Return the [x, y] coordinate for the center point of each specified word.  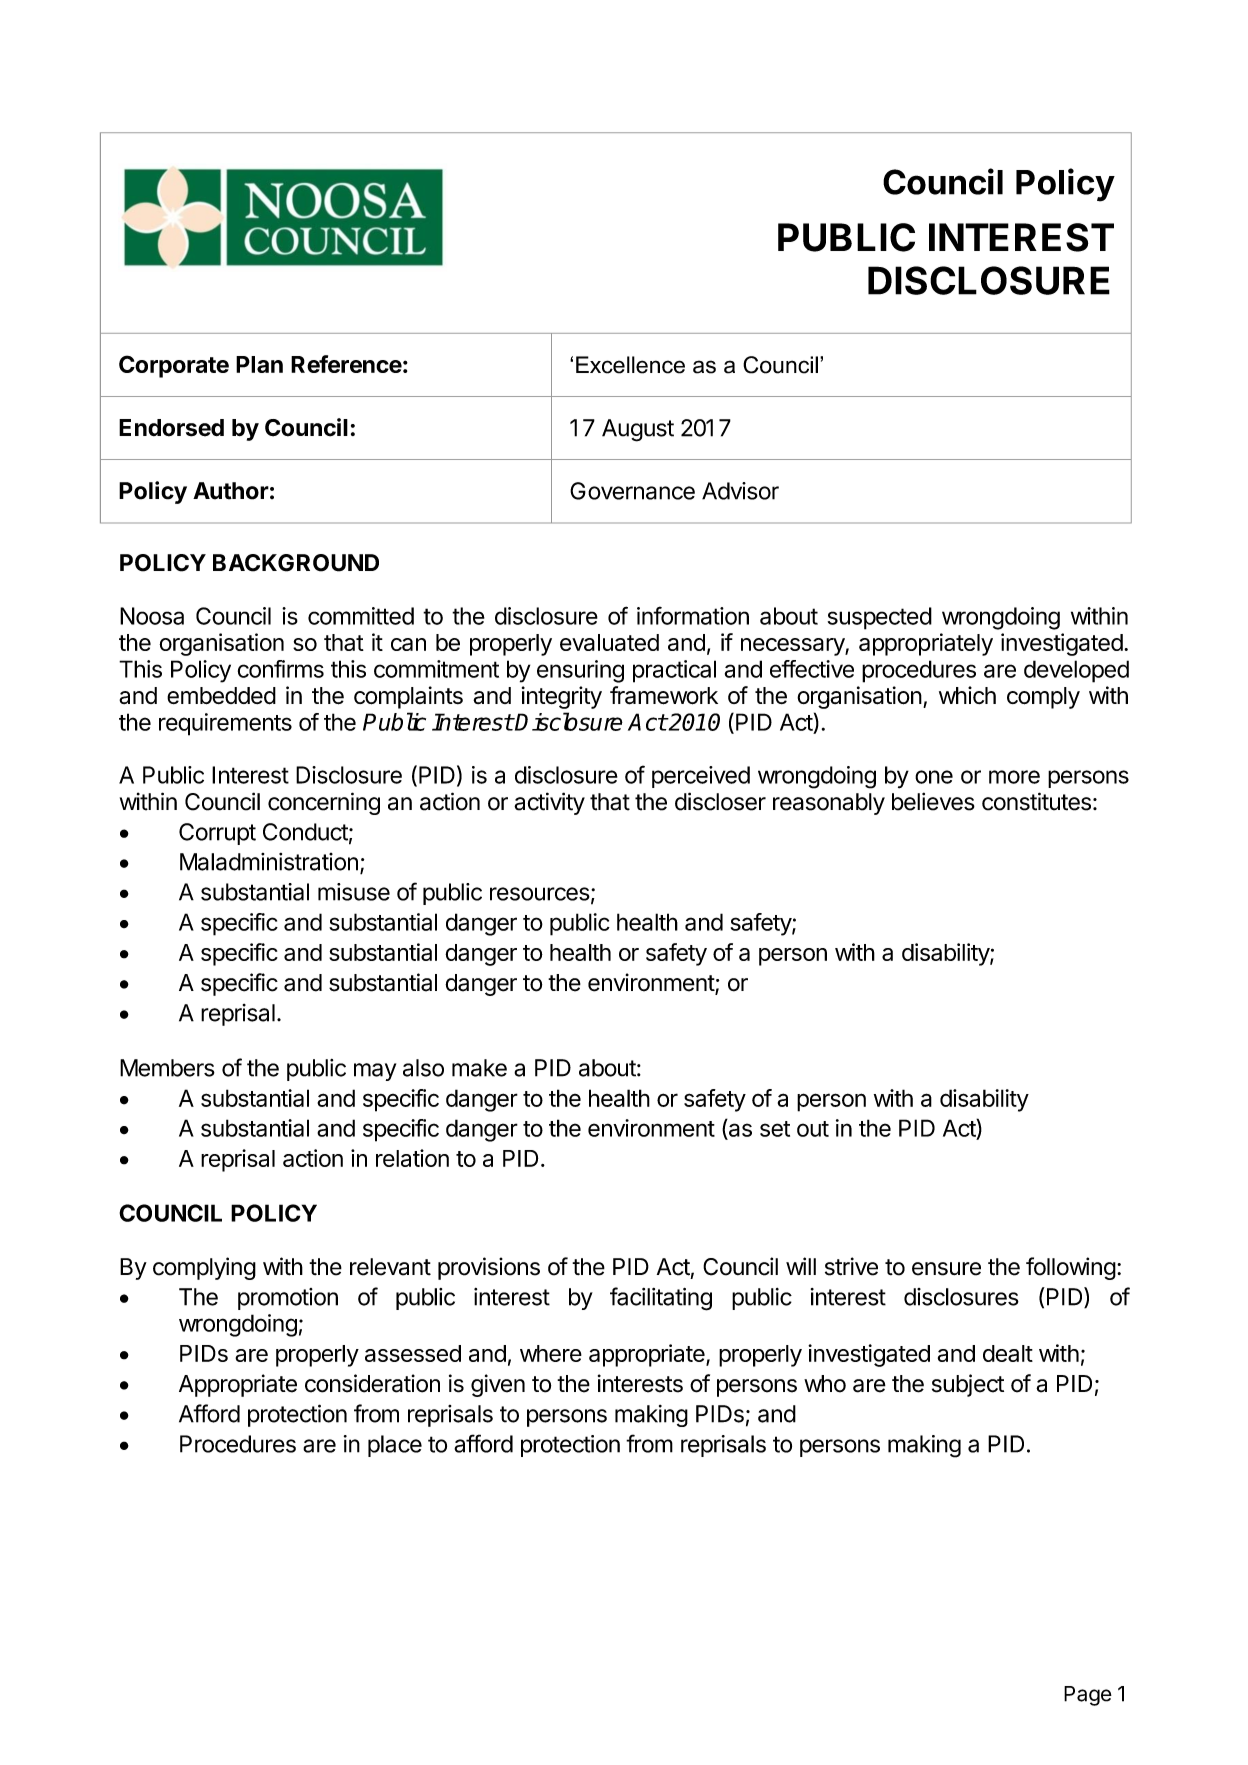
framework [664, 695]
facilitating [661, 1299]
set [775, 1129]
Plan [259, 364]
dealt [1008, 1353]
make [479, 1068]
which [967, 695]
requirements [225, 724]
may [375, 1072]
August [638, 430]
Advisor [740, 491]
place [395, 1446]
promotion [288, 1299]
